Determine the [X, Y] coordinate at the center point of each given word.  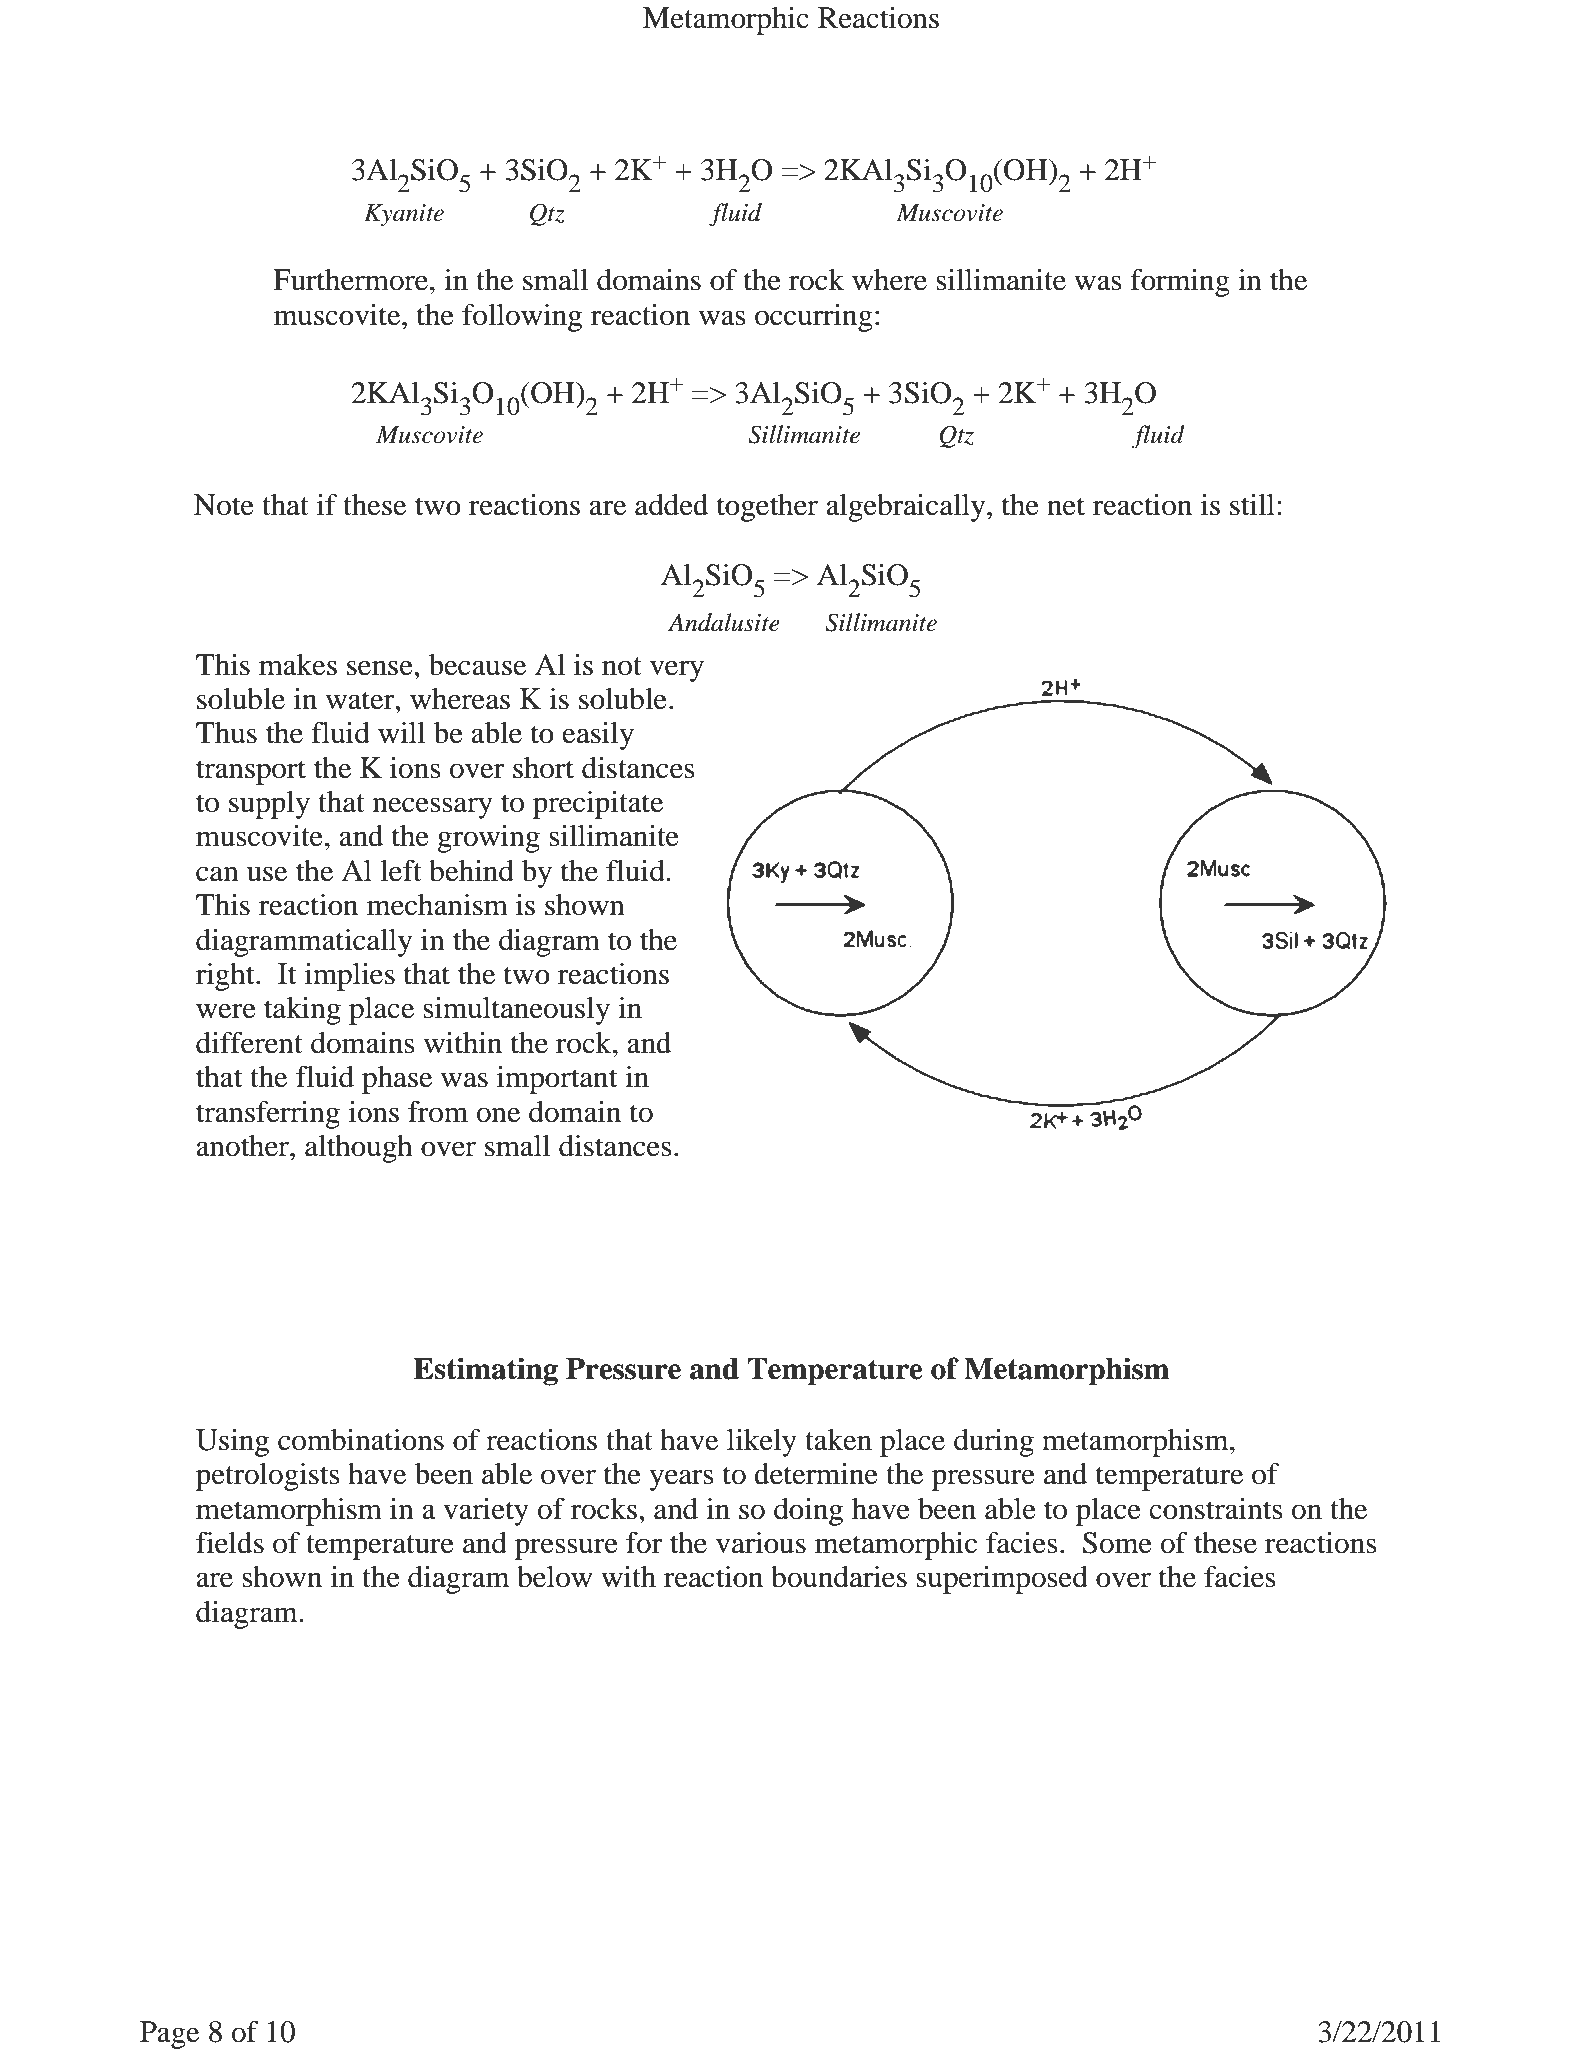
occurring [814, 318]
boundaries [839, 1577]
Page [169, 2035]
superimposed [1002, 1580]
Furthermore [350, 280]
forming [1180, 283]
